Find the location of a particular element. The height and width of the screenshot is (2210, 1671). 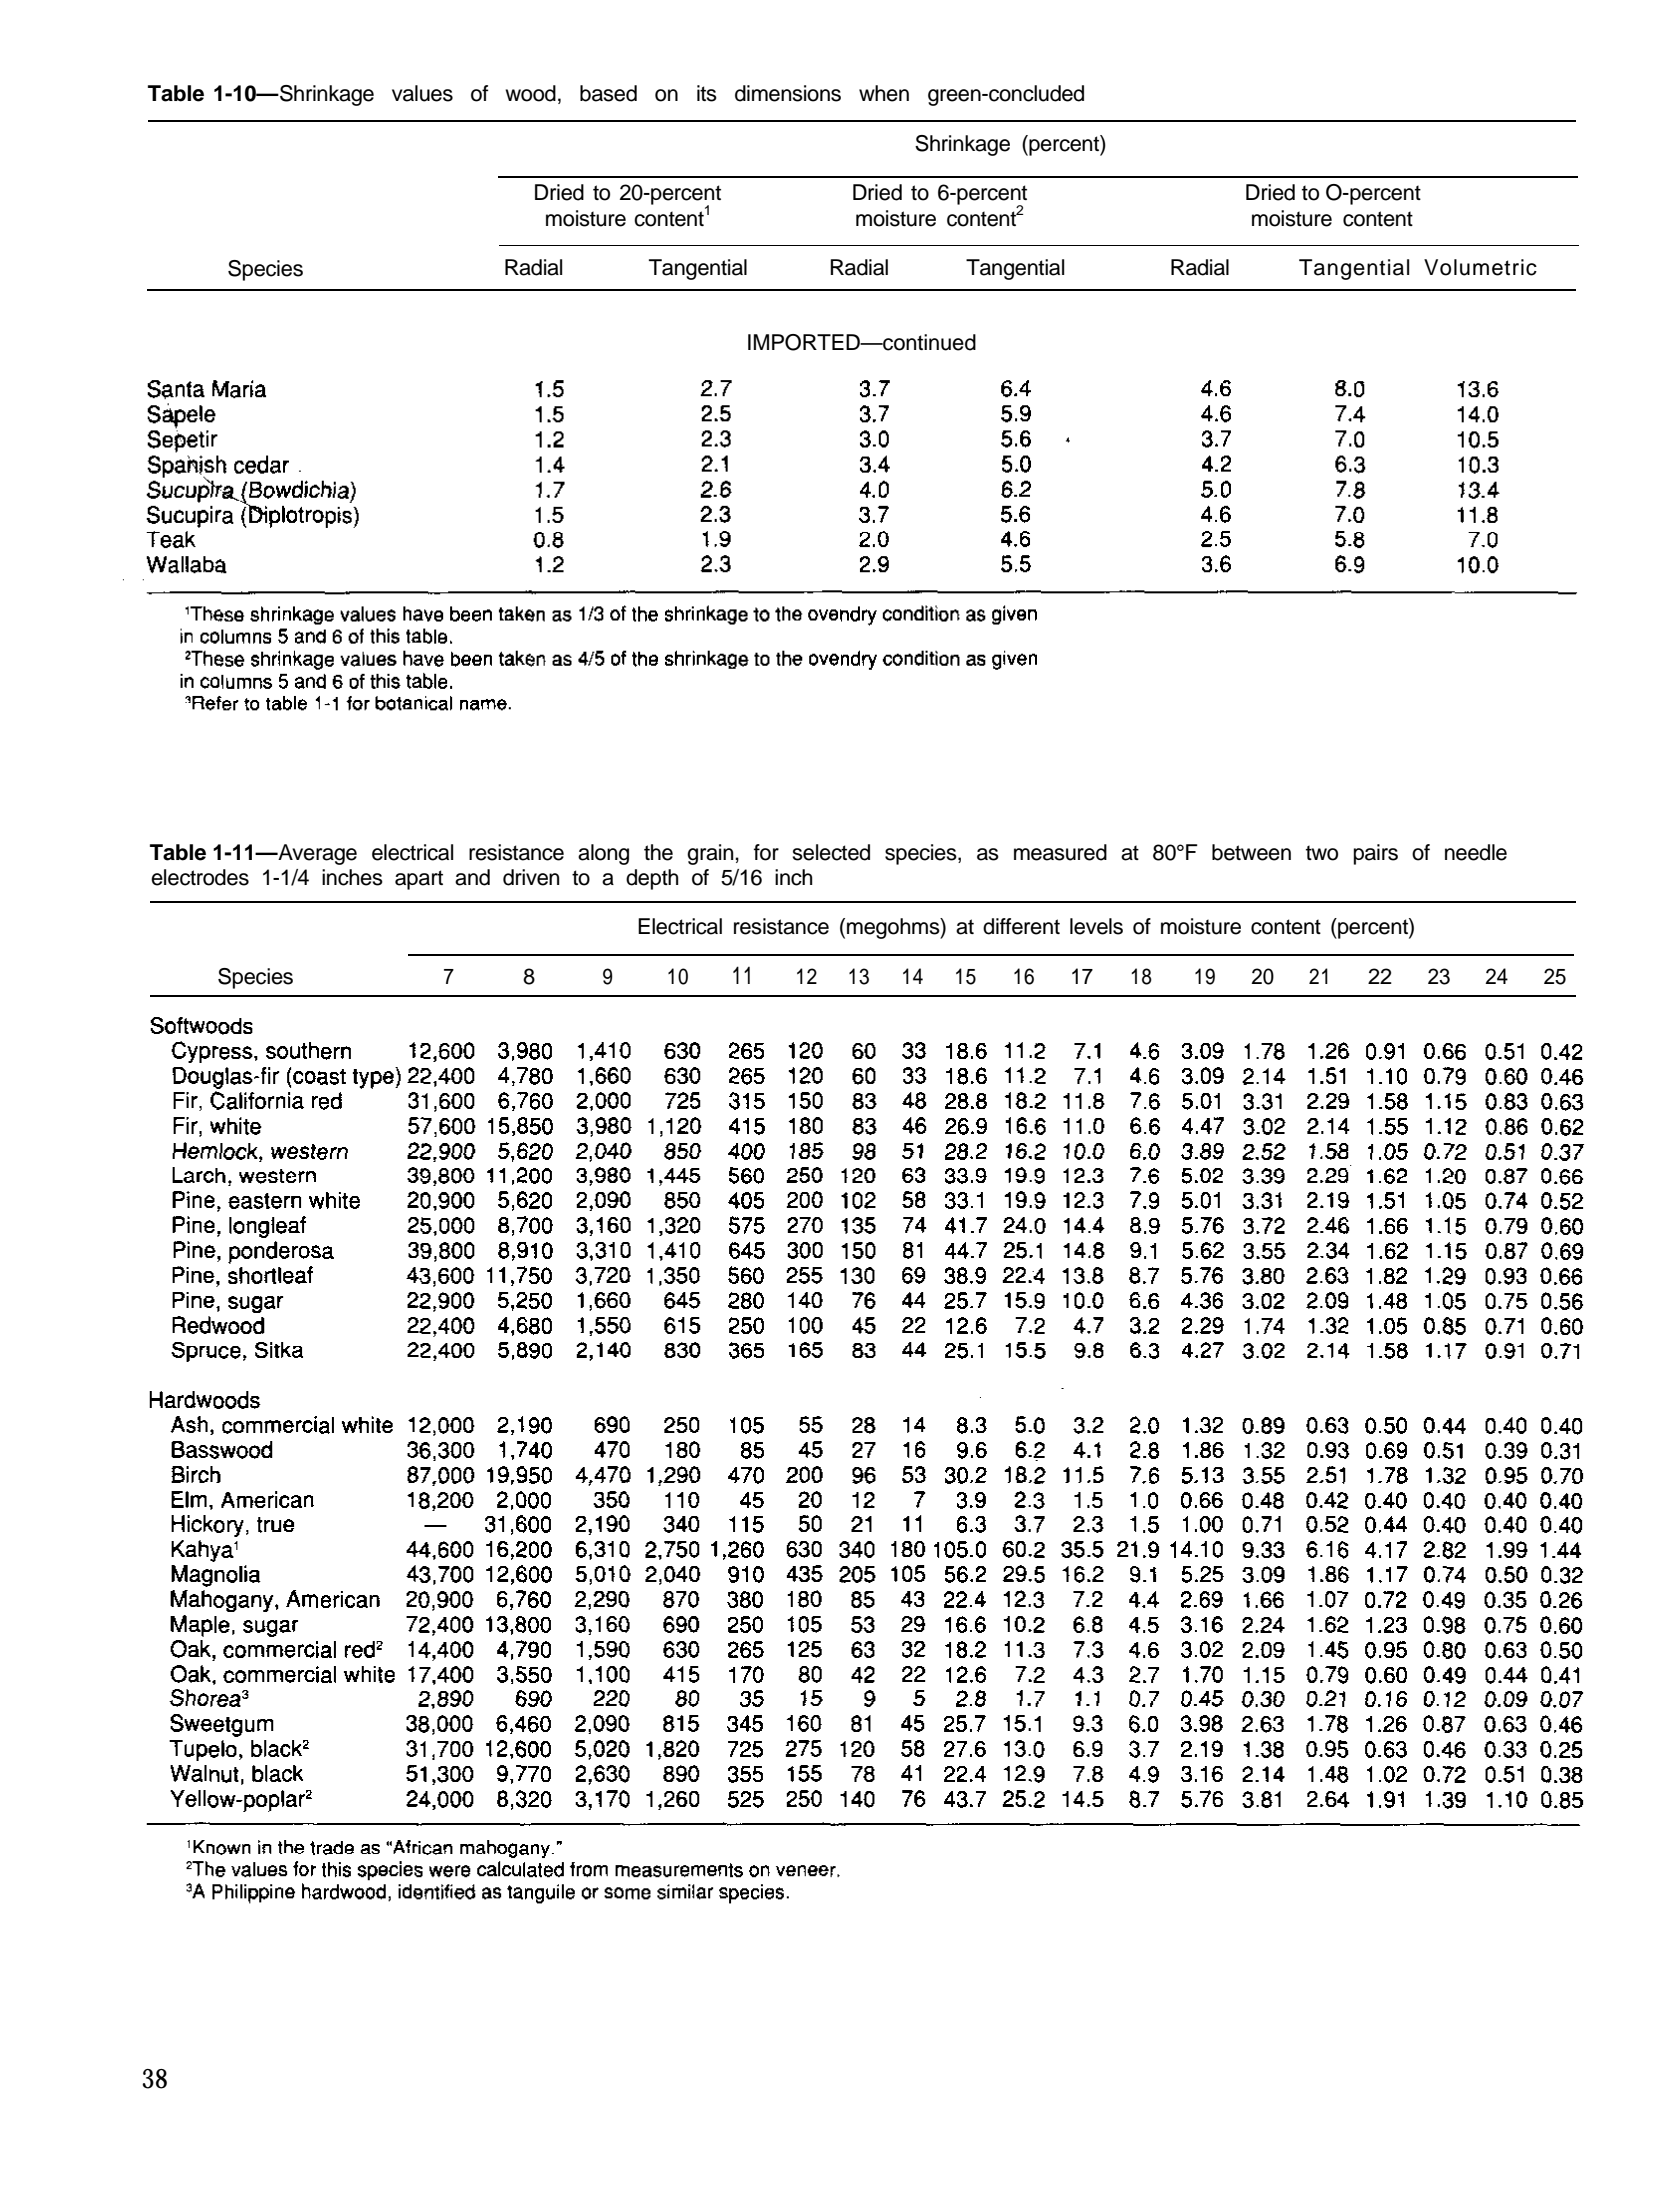

two is located at coordinates (1322, 853).
